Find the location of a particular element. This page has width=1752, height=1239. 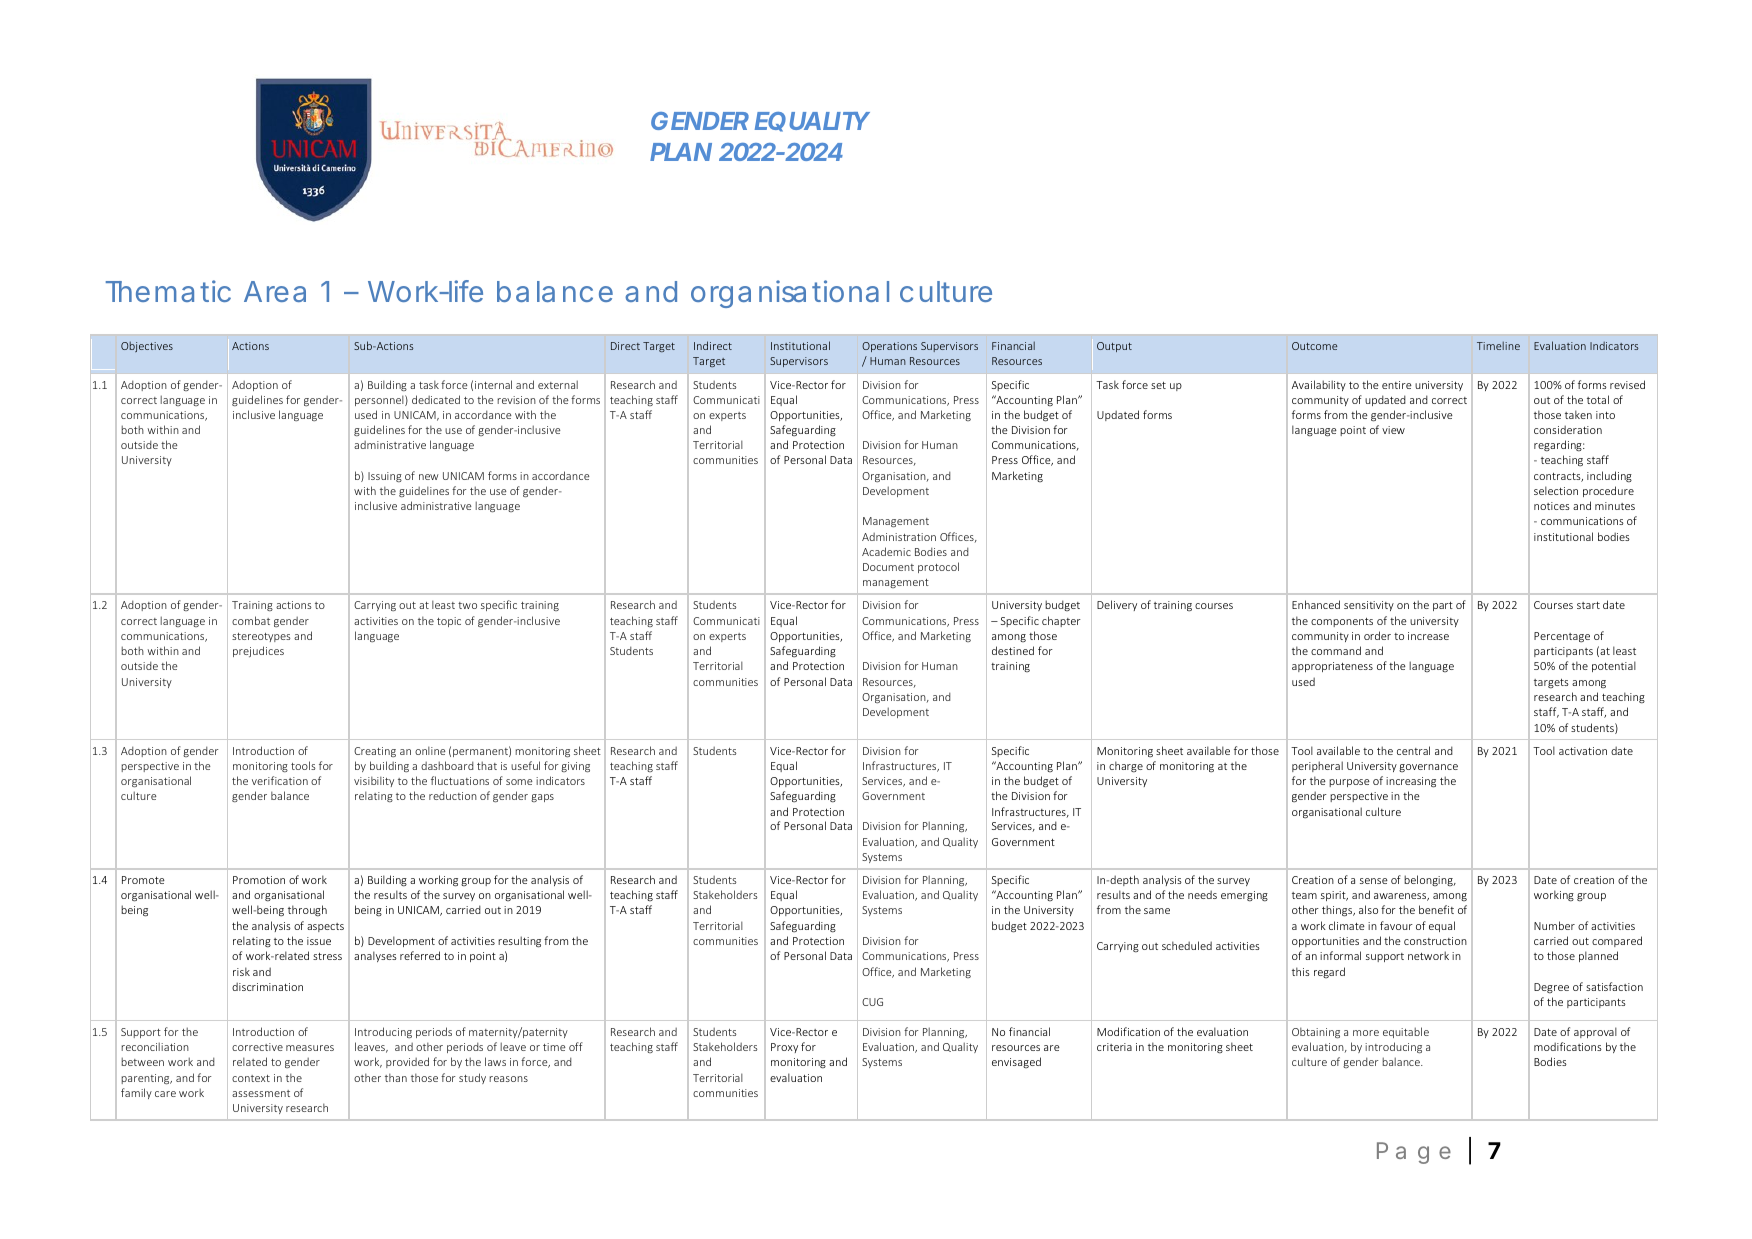

Operations is located at coordinates (889, 347).
